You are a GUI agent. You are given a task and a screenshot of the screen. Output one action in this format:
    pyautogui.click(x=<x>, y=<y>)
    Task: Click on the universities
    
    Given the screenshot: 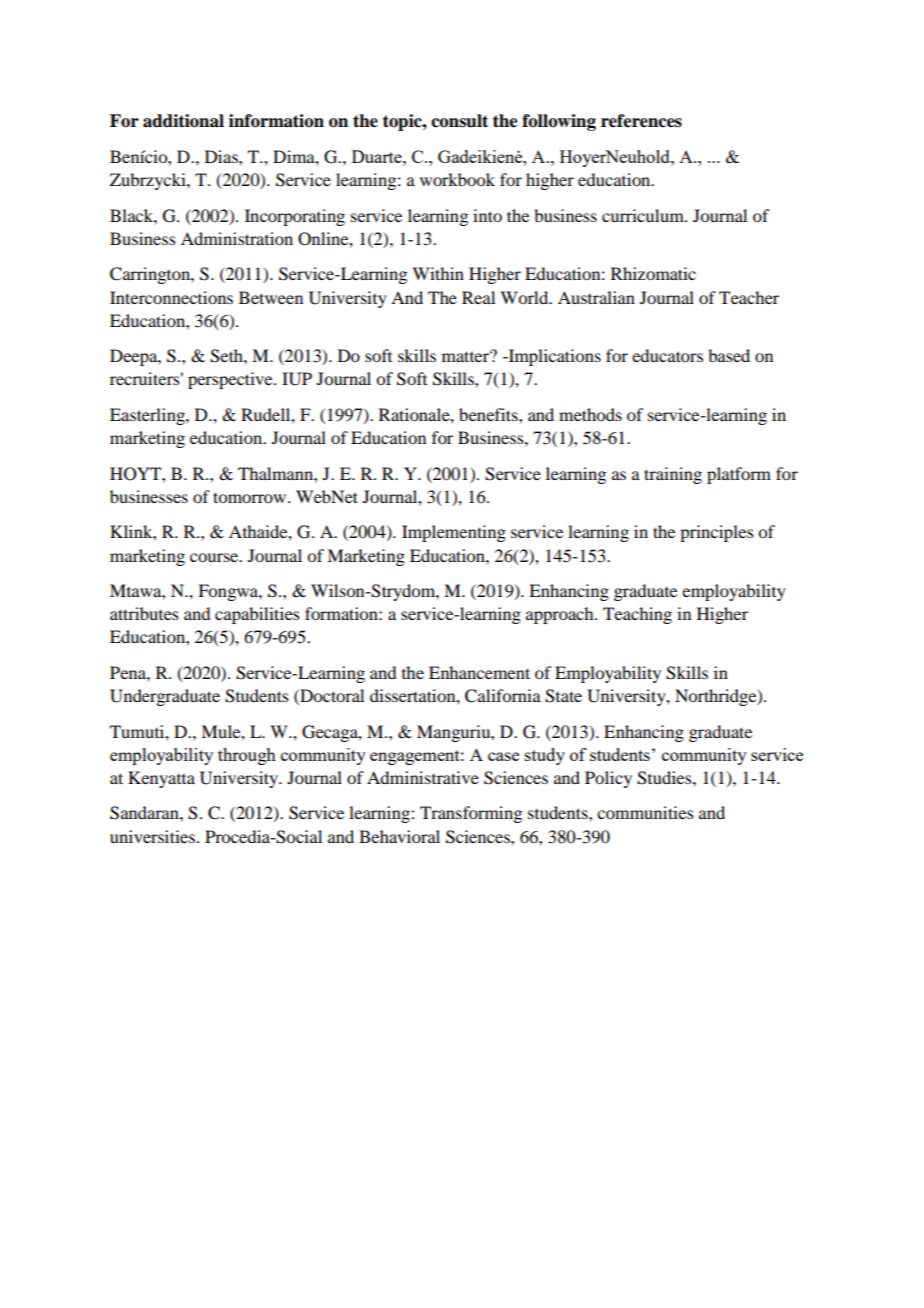 What is the action you would take?
    pyautogui.click(x=152, y=836)
